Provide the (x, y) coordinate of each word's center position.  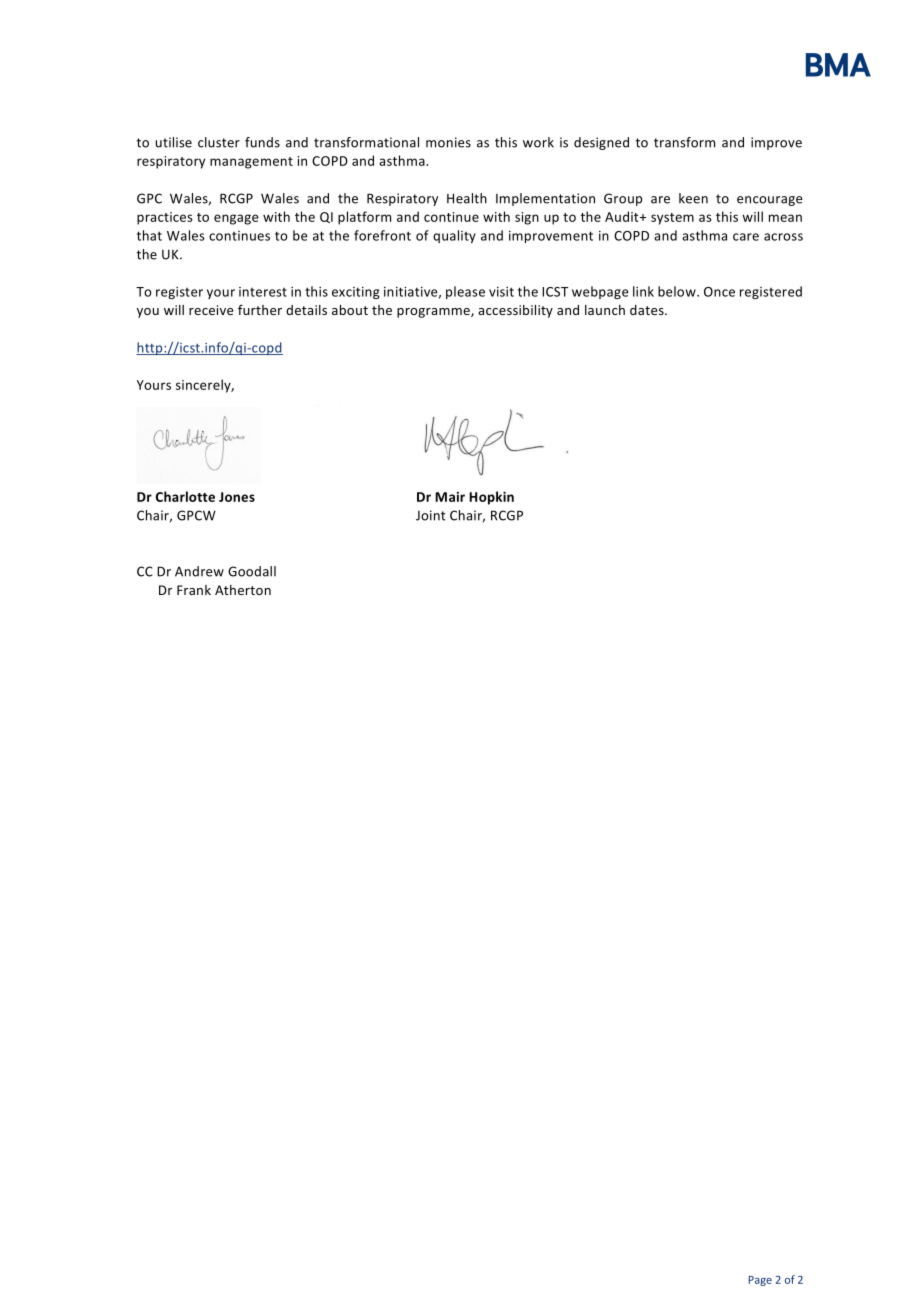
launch (605, 310)
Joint (431, 515)
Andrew (199, 571)
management (251, 163)
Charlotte (185, 496)
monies (448, 142)
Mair (450, 497)
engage (236, 219)
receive (211, 310)
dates (648, 310)
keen (693, 198)
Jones (237, 497)
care (746, 237)
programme (434, 313)
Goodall (252, 571)
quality (454, 236)
